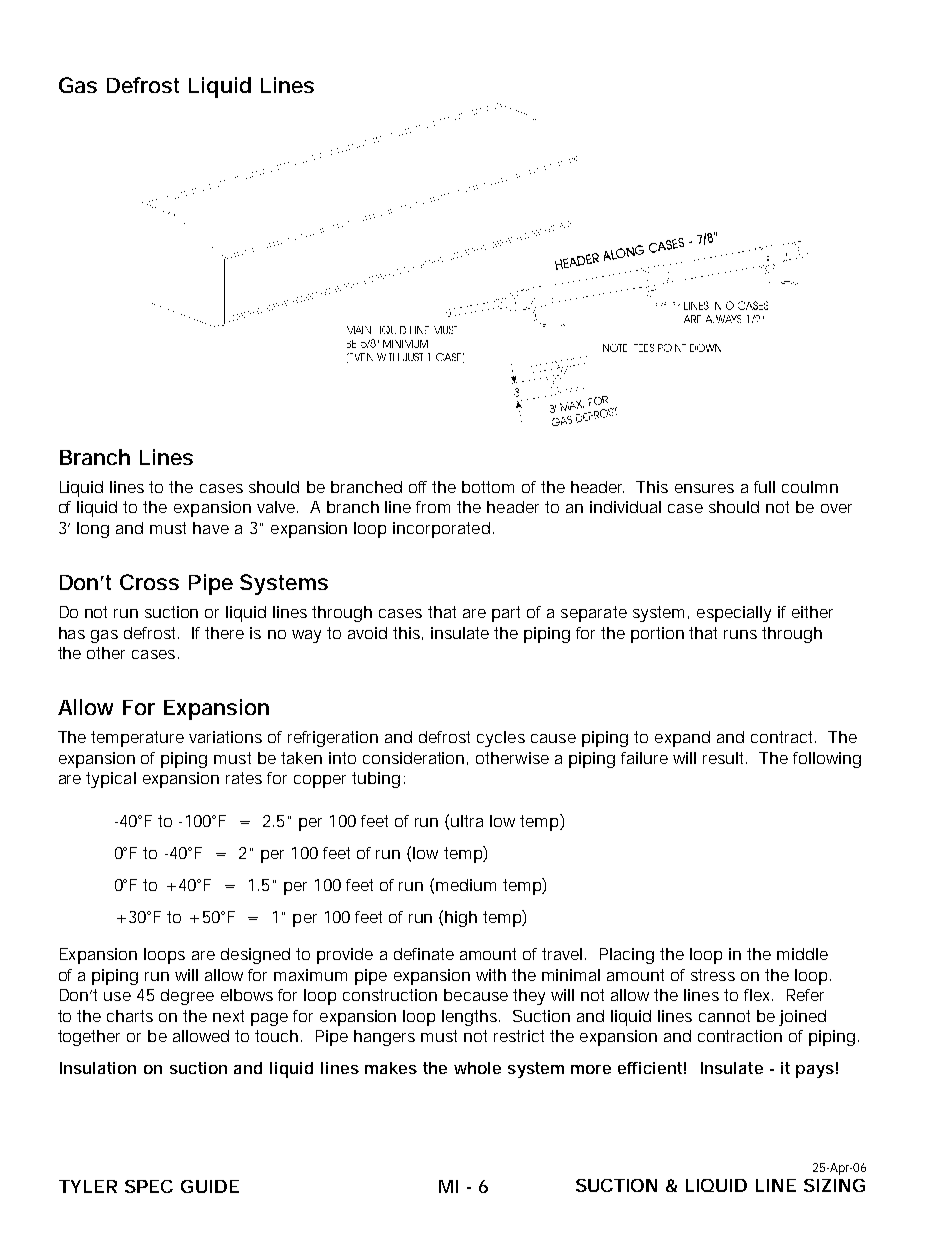 The image size is (952, 1233). Describe the element at coordinates (413, 758) in the image. I see `consideration` at that location.
